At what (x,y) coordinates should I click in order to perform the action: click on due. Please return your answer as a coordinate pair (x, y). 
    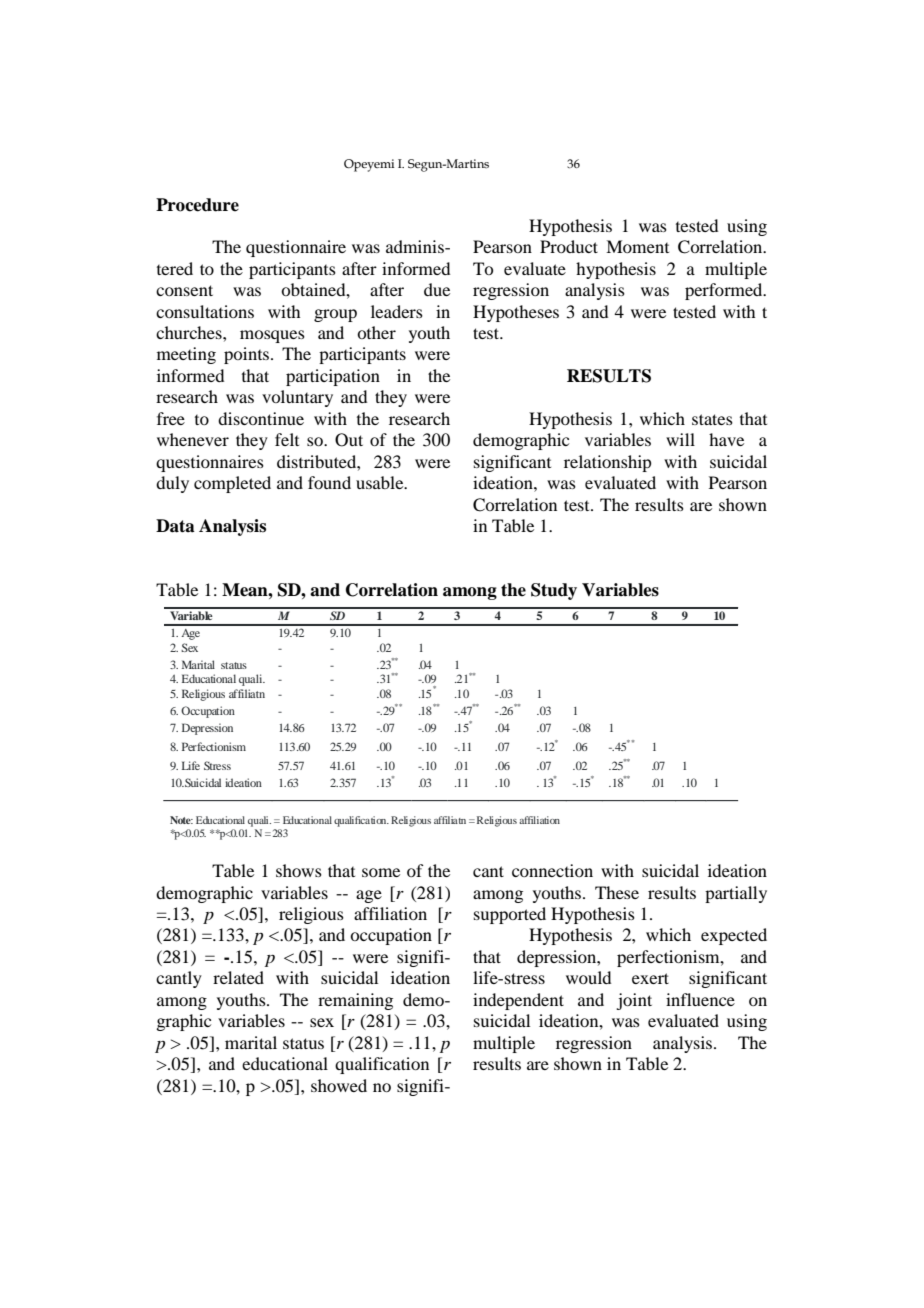
    Looking at the image, I should click on (437, 289).
